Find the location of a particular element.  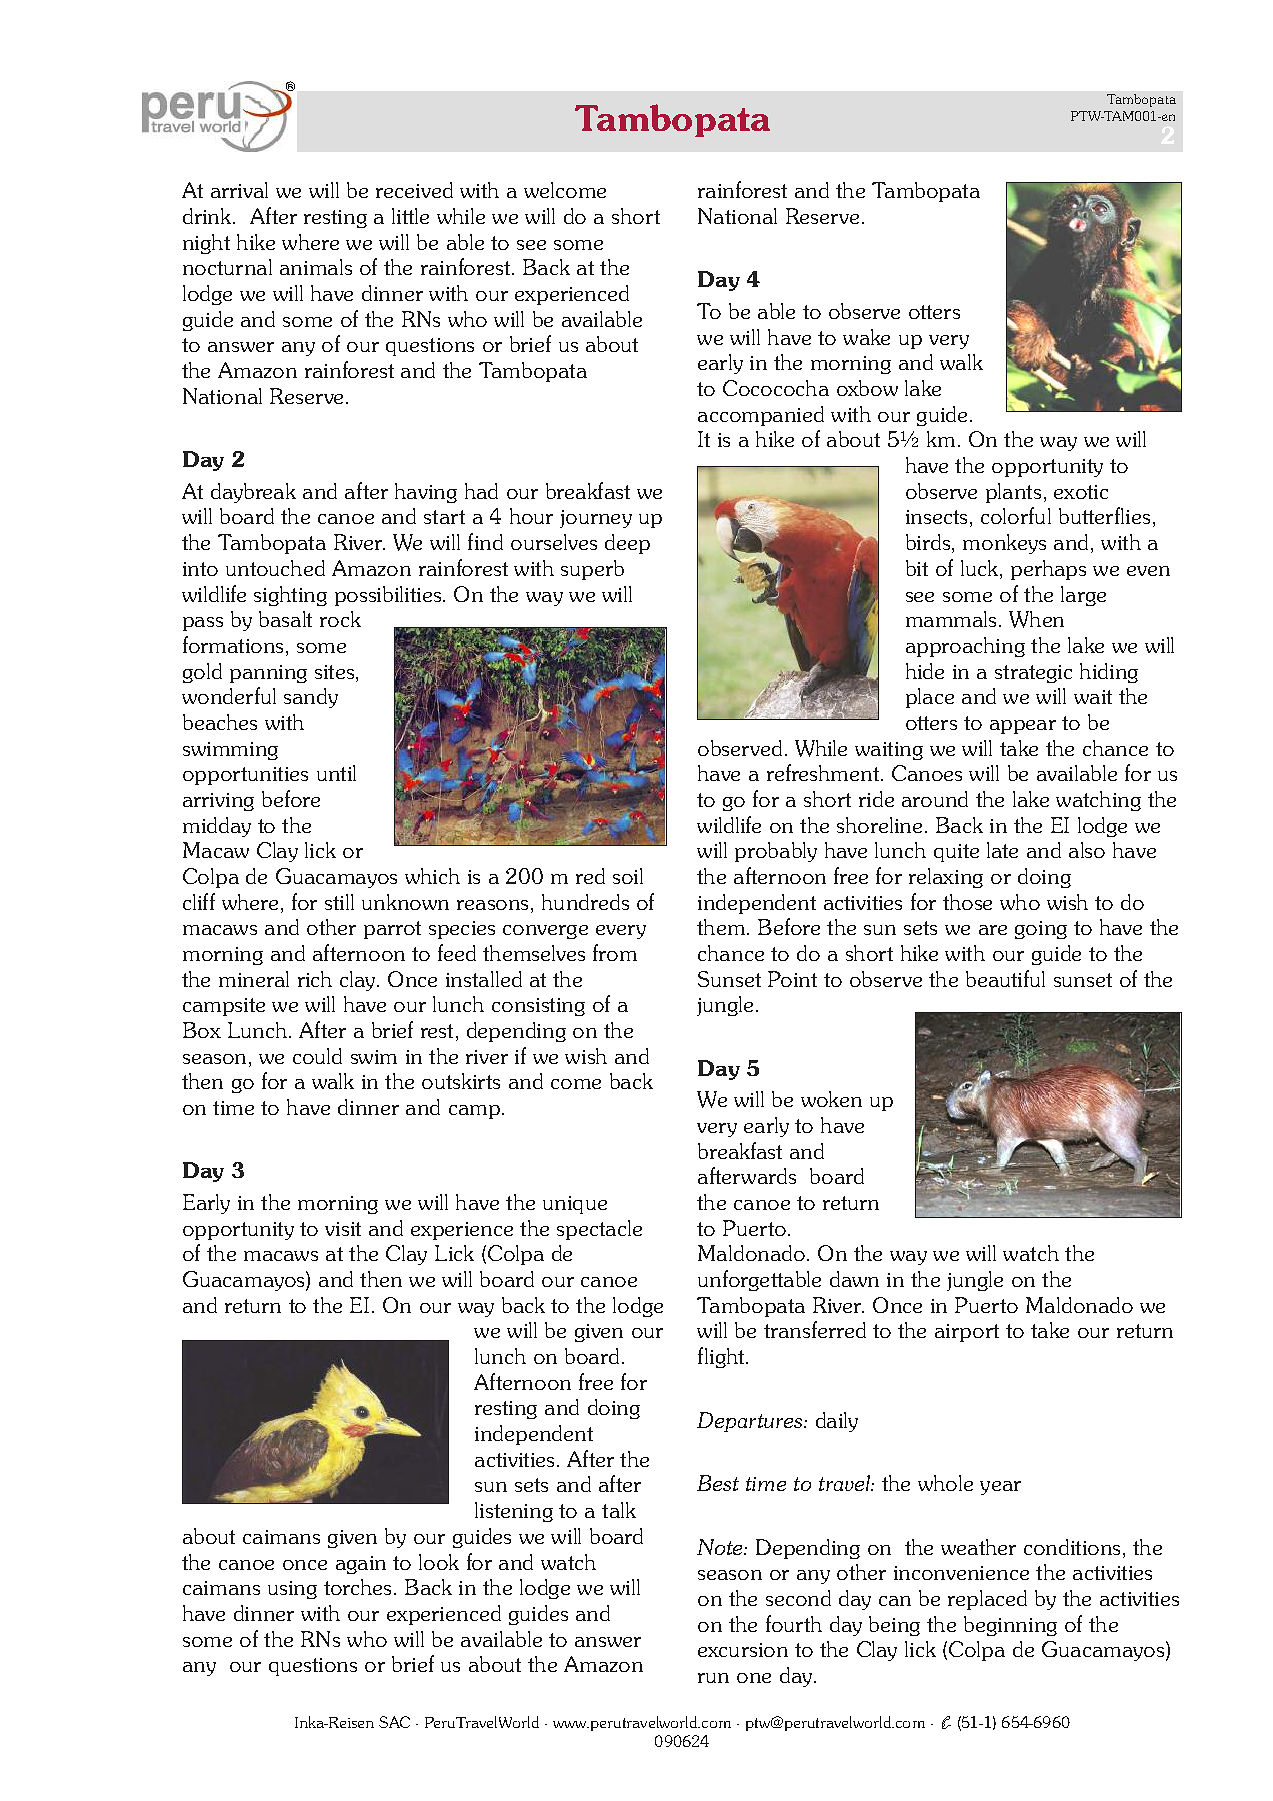

wake is located at coordinates (866, 337).
